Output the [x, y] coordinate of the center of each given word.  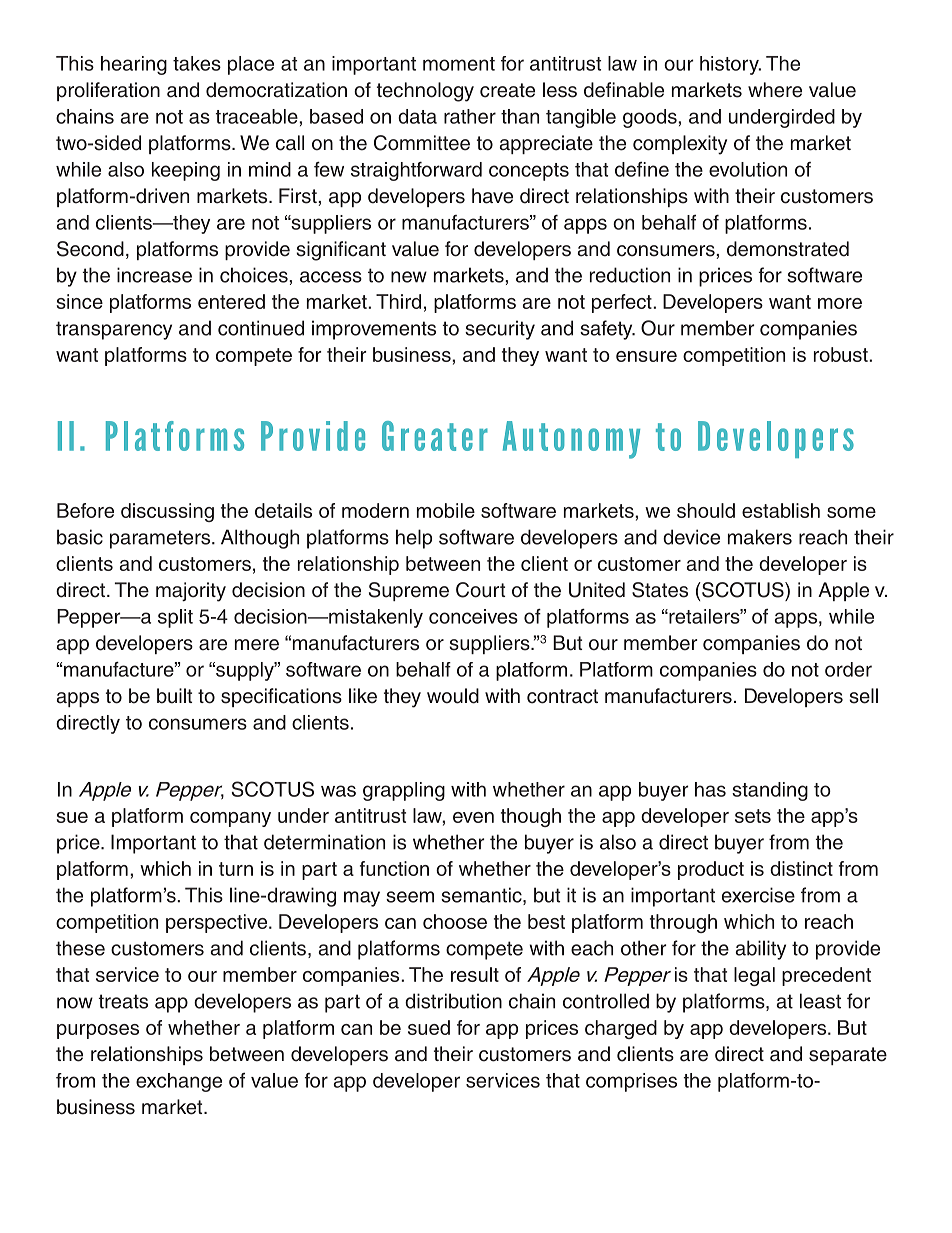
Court [480, 590]
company [230, 819]
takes [197, 63]
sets [753, 816]
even [473, 817]
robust [842, 354]
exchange [179, 1082]
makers [760, 537]
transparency [114, 330]
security [500, 330]
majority [191, 592]
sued [429, 1027]
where [775, 90]
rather [470, 116]
